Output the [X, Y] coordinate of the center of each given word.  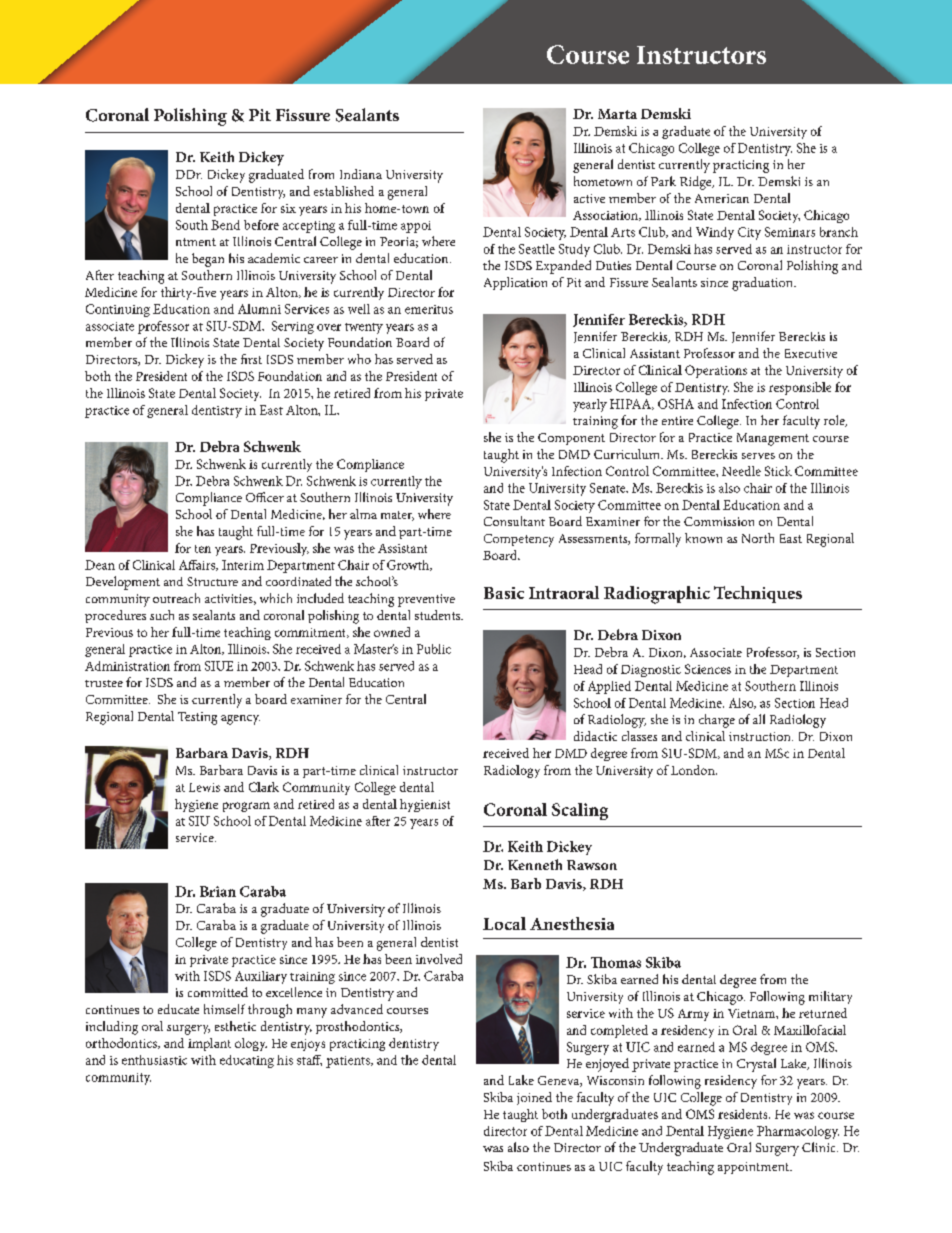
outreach [176, 598]
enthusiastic [154, 1060]
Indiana [361, 174]
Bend [225, 225]
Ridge [697, 183]
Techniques [758, 594]
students [439, 615]
